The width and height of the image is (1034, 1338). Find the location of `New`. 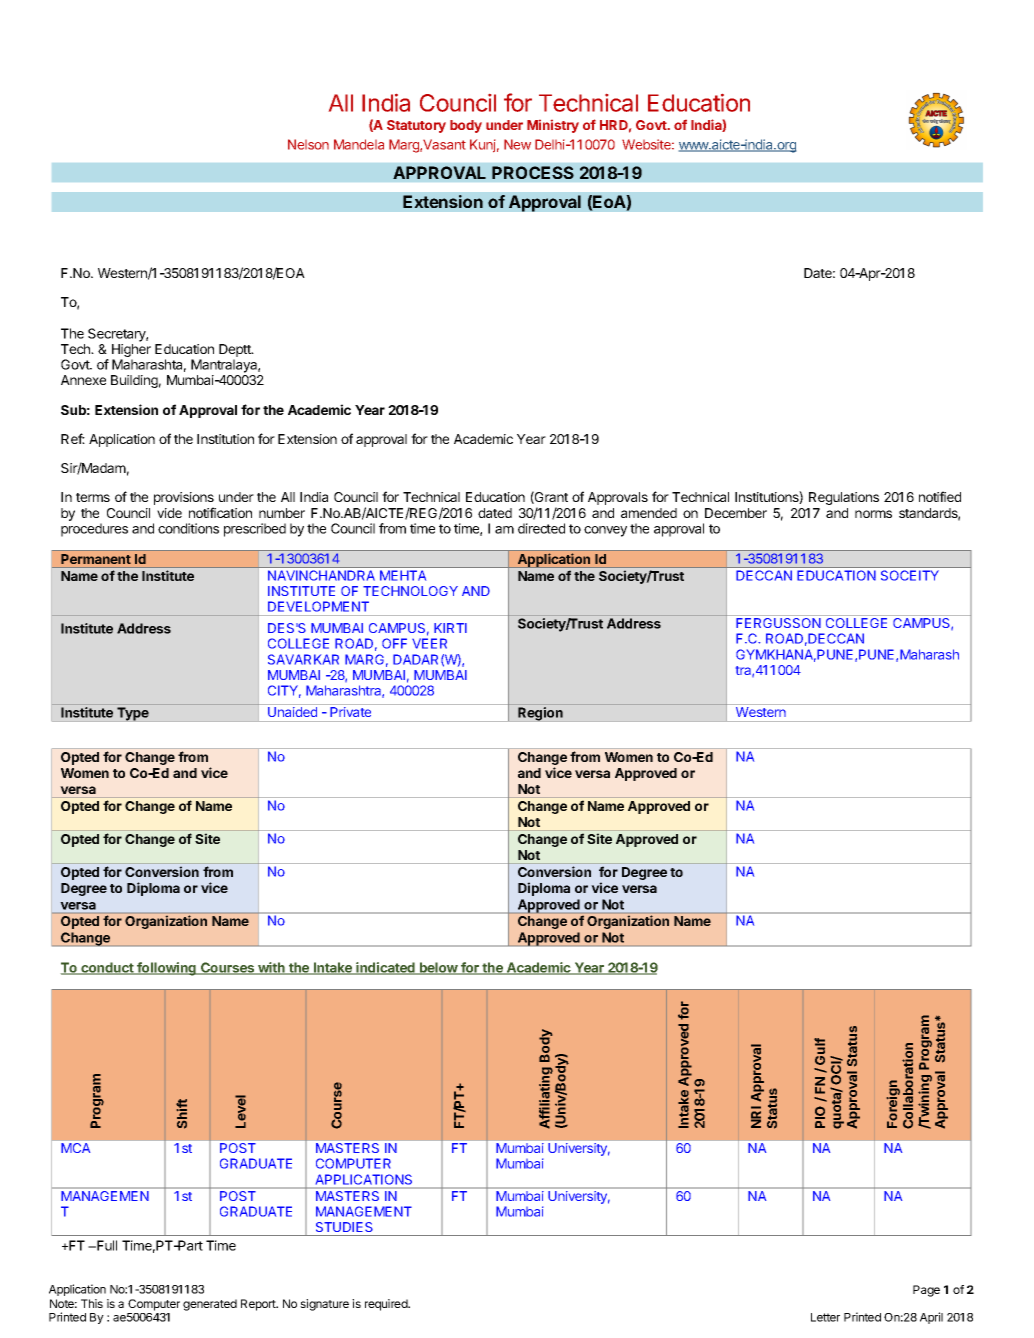

New is located at coordinates (517, 144).
